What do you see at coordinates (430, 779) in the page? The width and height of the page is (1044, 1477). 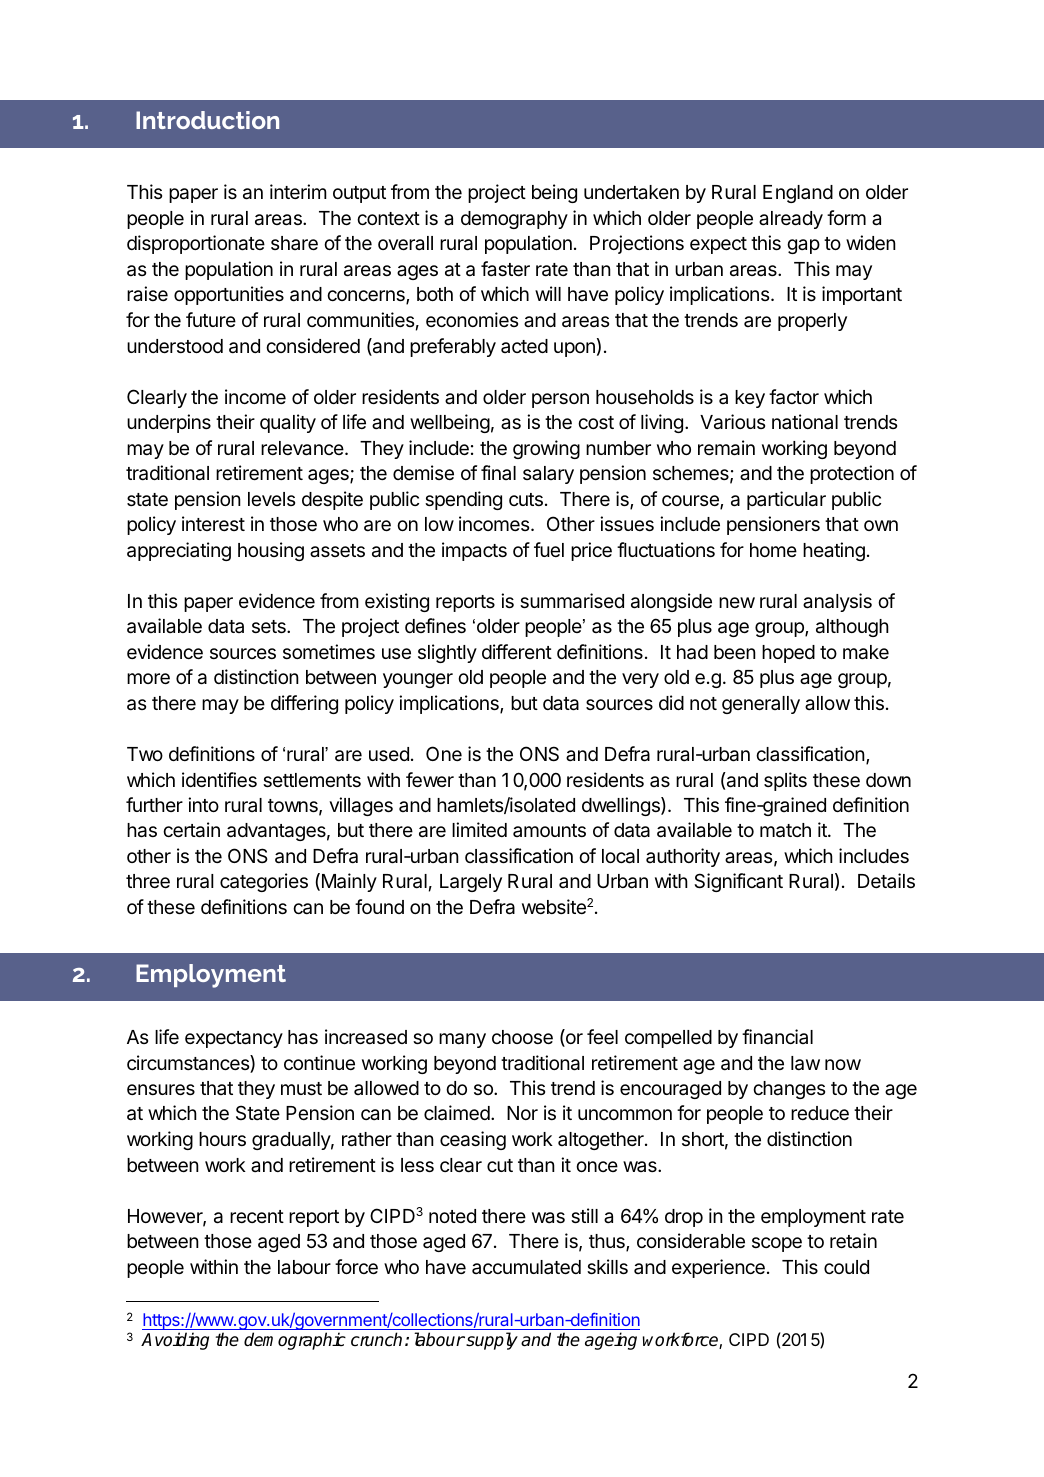 I see `fewer` at bounding box center [430, 779].
